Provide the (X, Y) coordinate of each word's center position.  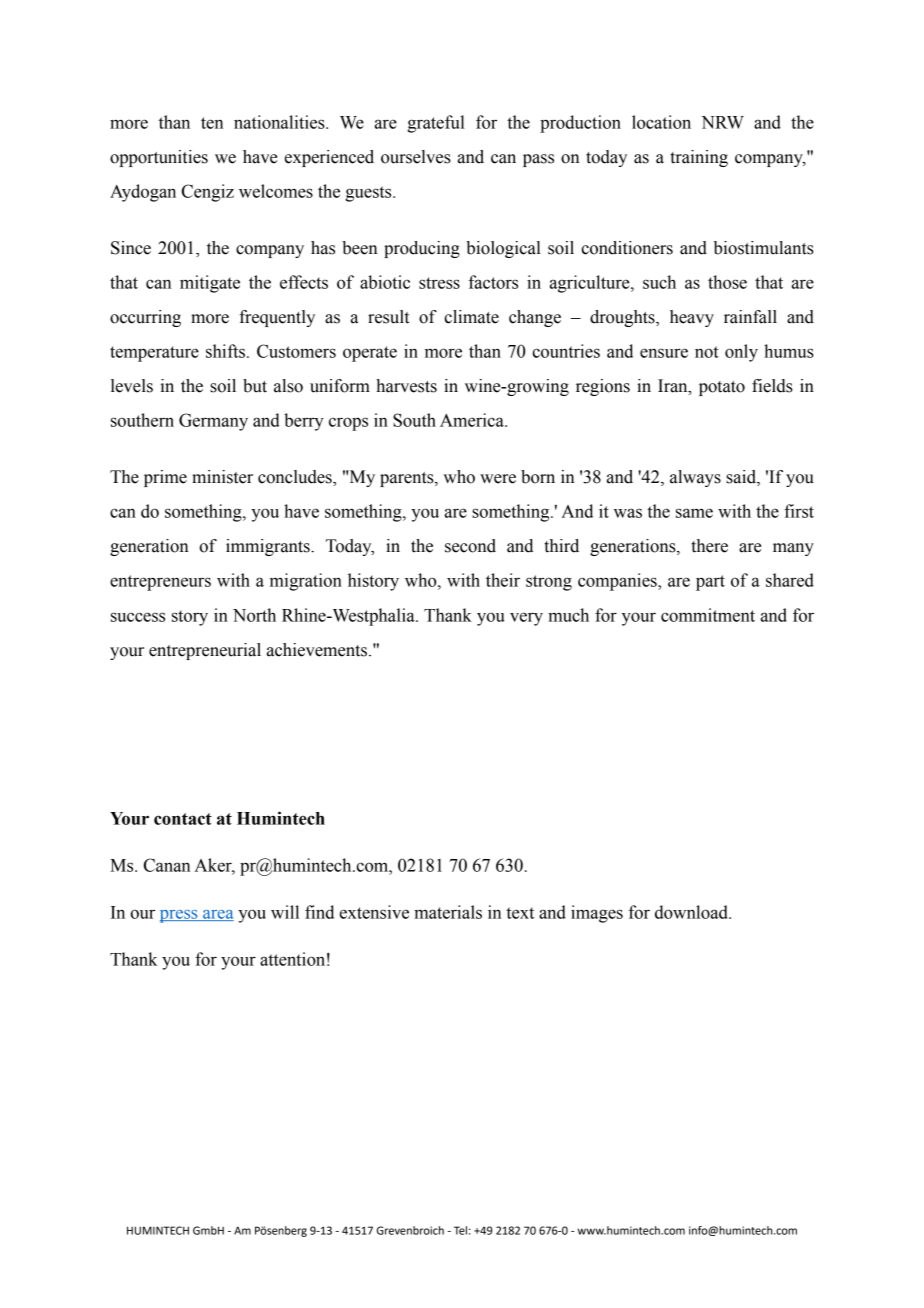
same (694, 513)
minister (222, 477)
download (692, 912)
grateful (436, 124)
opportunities (159, 158)
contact (183, 819)
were (498, 479)
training (699, 158)
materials (448, 912)
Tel (460, 1230)
